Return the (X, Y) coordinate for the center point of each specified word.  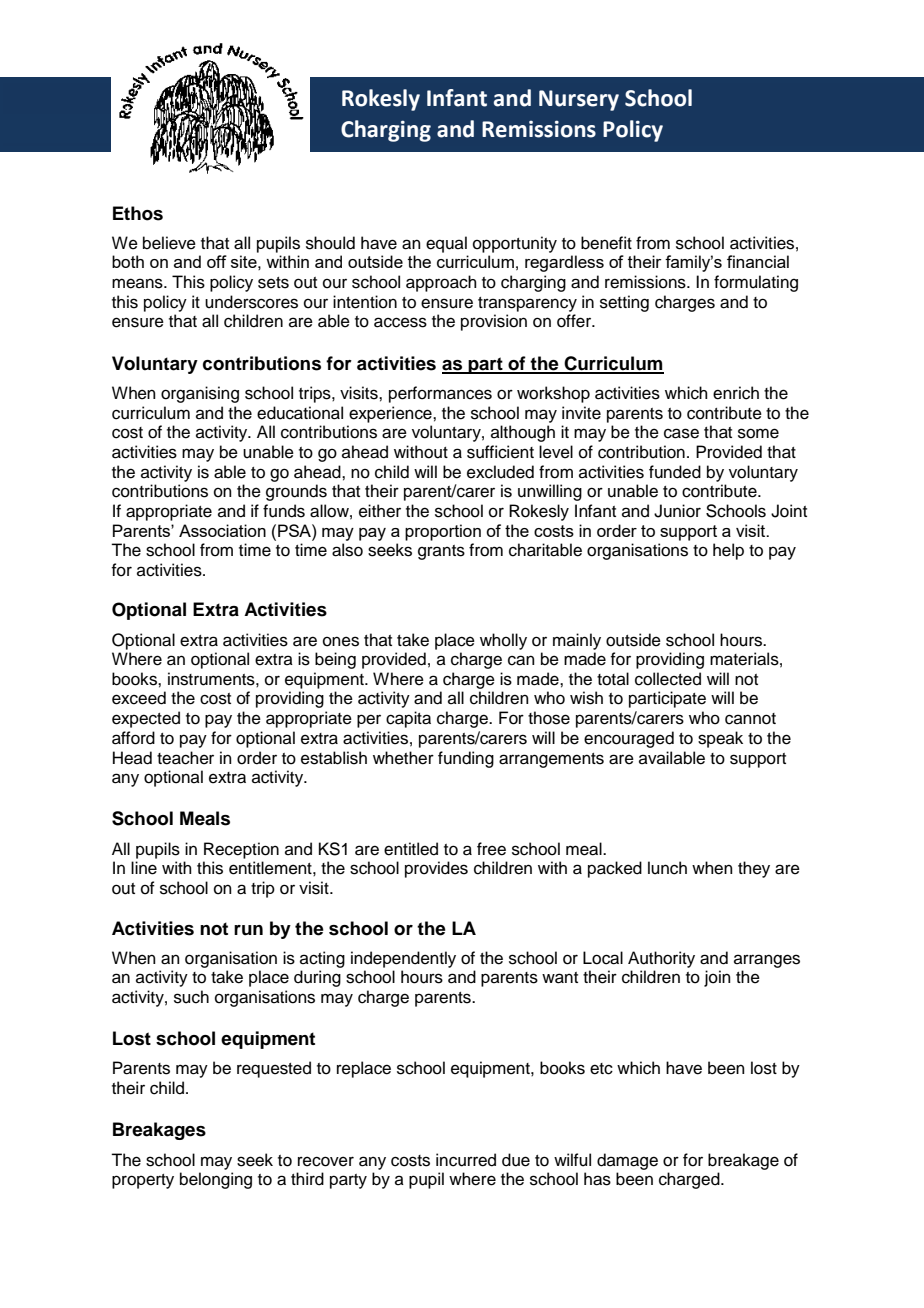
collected (668, 679)
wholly (503, 641)
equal (446, 244)
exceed (139, 698)
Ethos (138, 213)
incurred (466, 1160)
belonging (216, 1180)
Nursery (579, 100)
